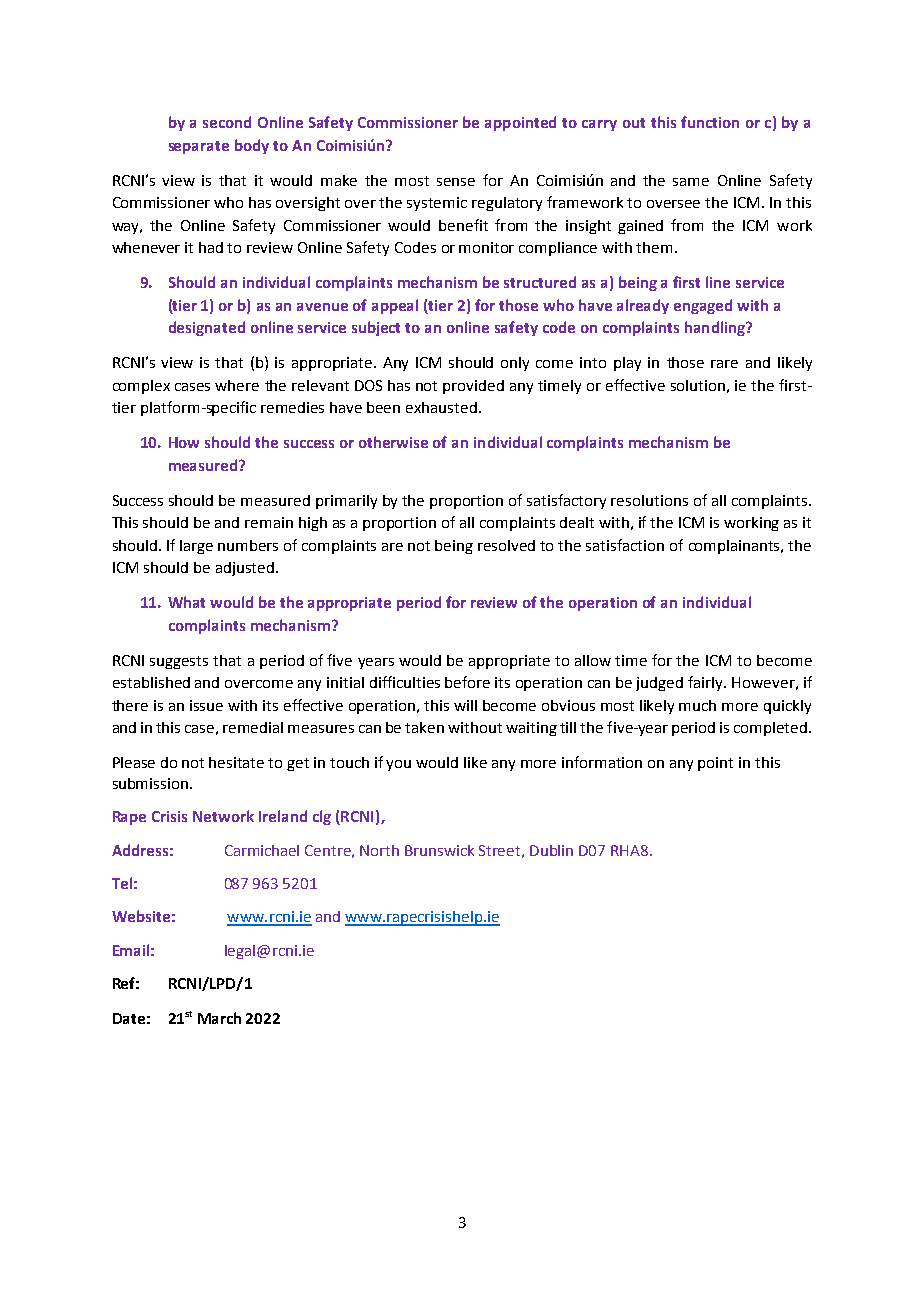 This screenshot has width=924, height=1308. What do you see at coordinates (207, 328) in the screenshot?
I see `designated` at bounding box center [207, 328].
